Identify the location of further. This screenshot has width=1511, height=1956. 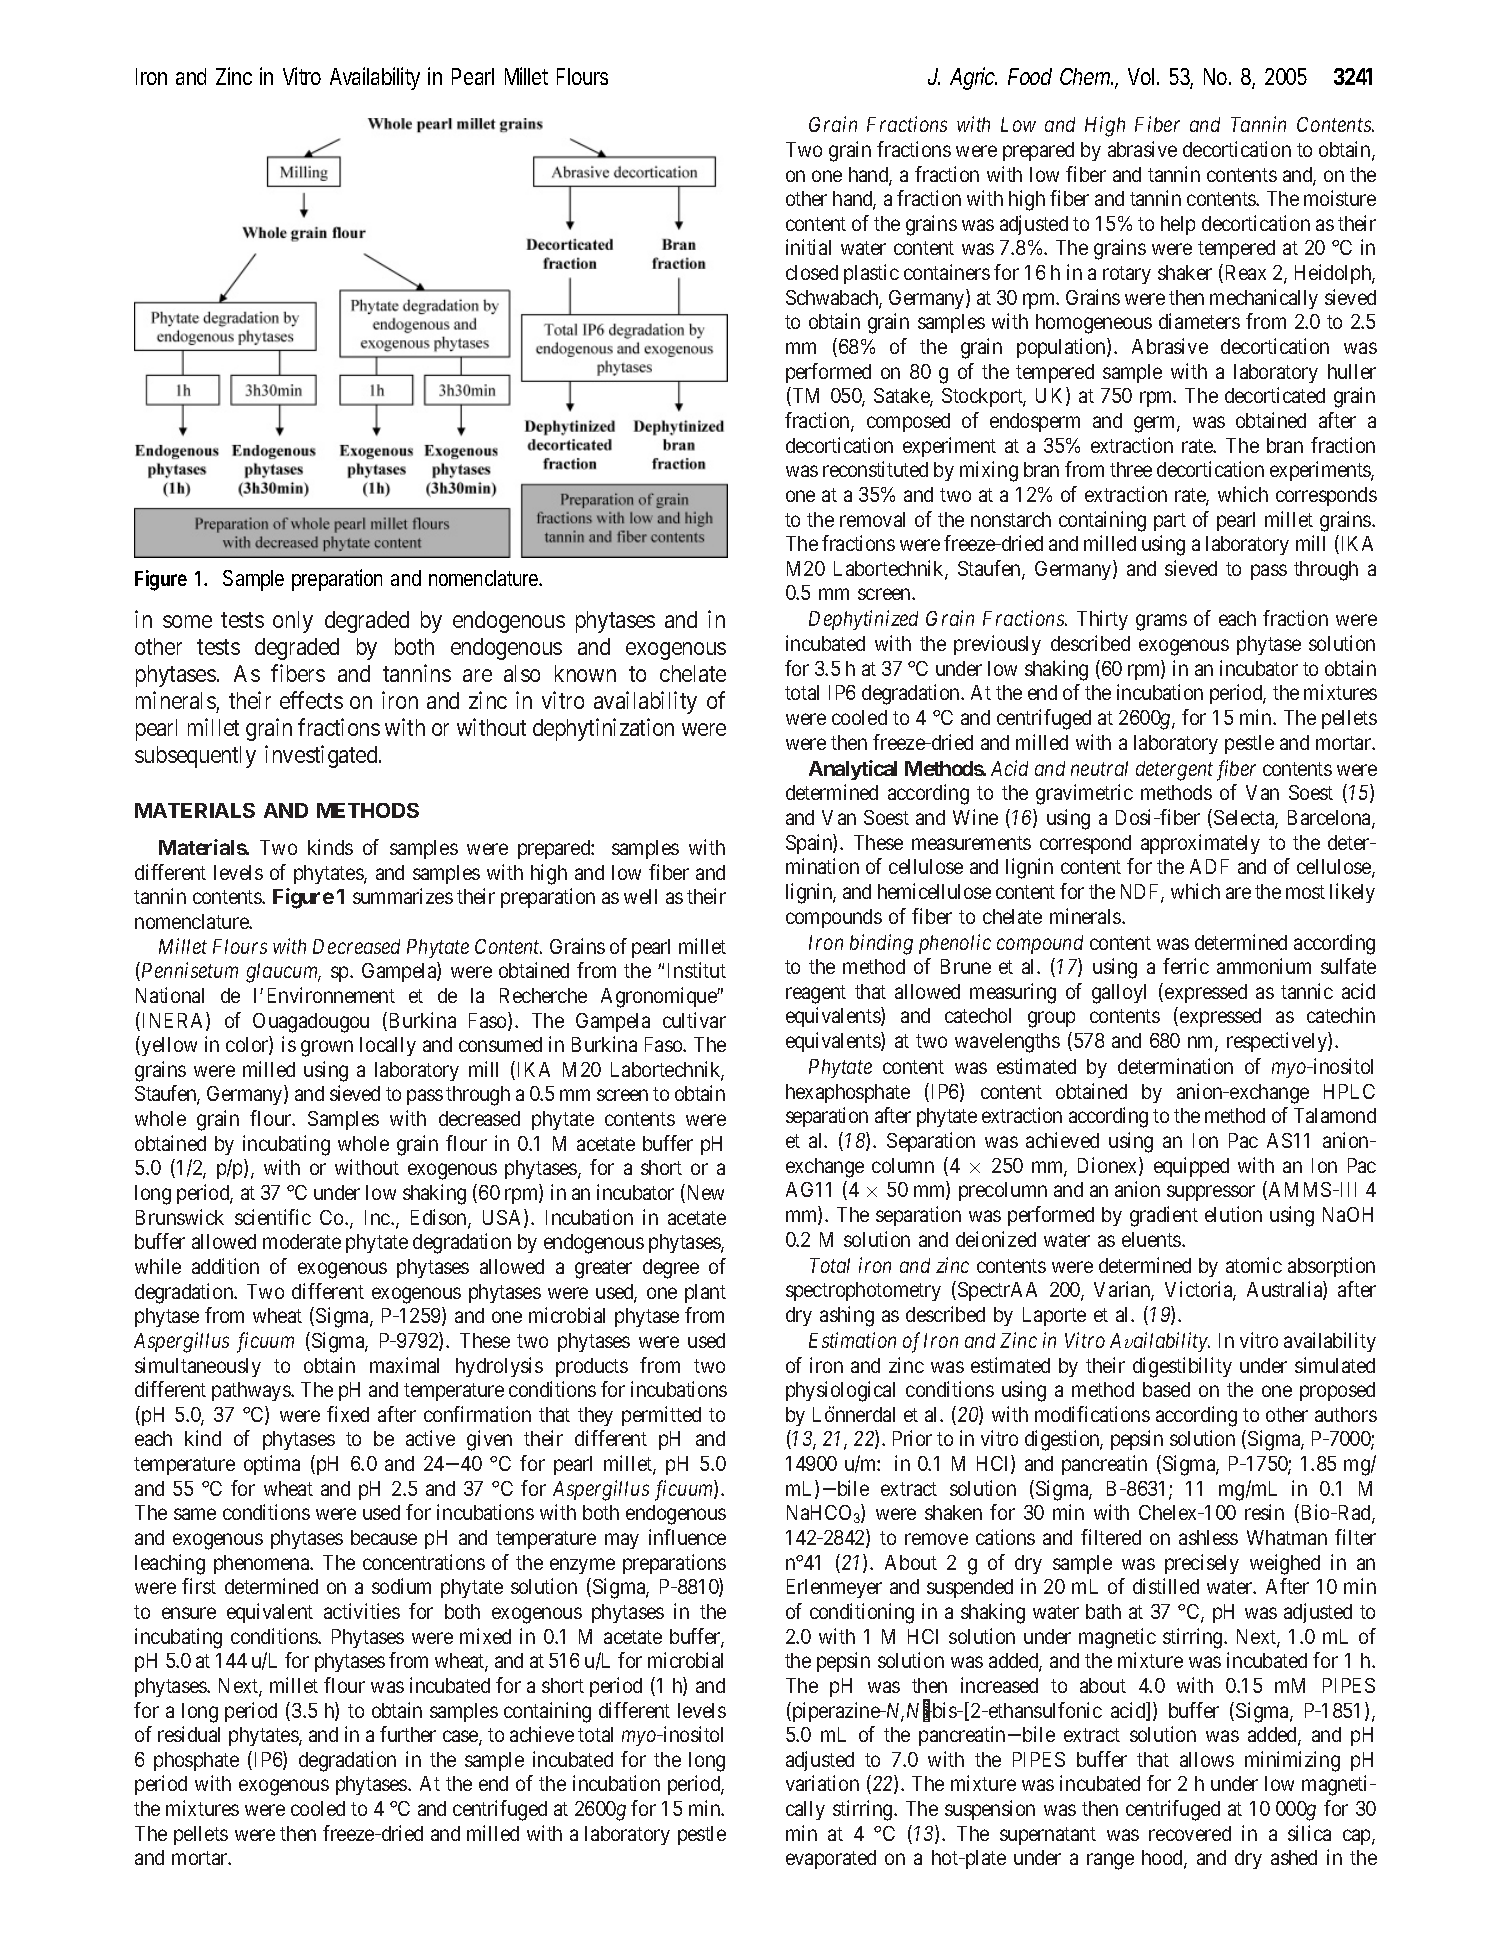
(408, 1734).
